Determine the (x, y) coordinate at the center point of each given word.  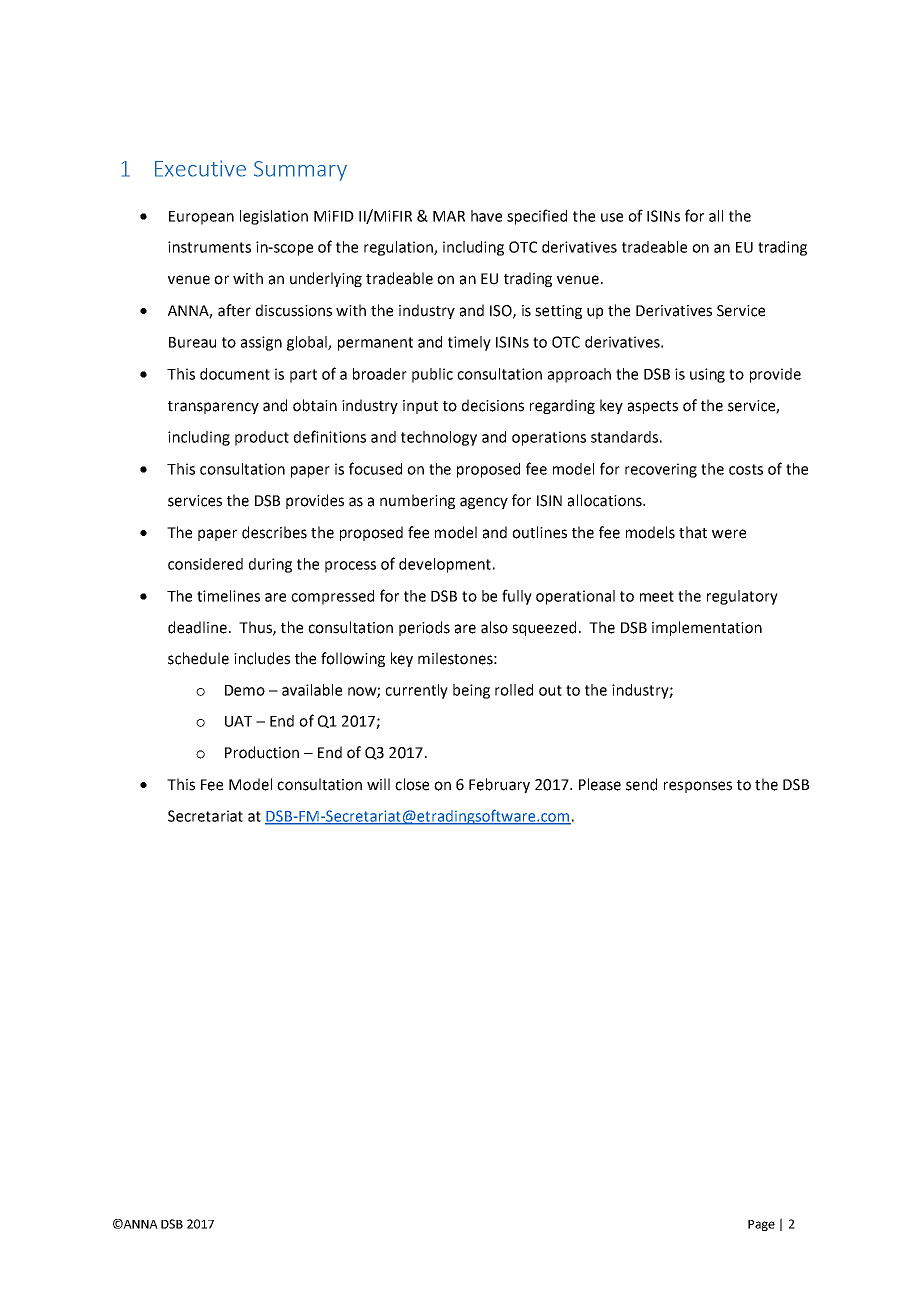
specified (537, 217)
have (486, 216)
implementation (707, 628)
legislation (274, 217)
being (471, 691)
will (378, 784)
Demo (245, 690)
